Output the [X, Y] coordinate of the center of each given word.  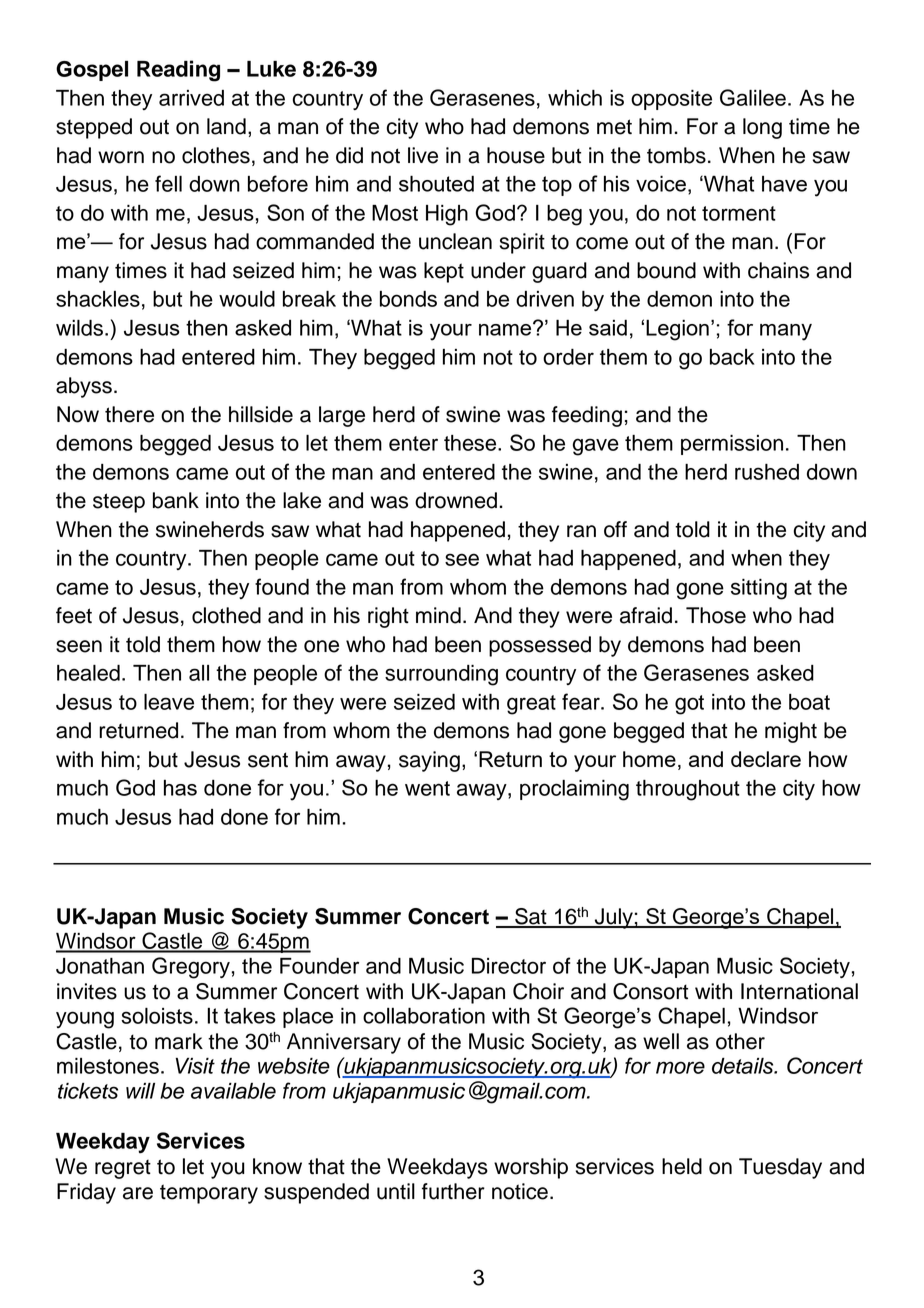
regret [123, 1169]
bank [176, 500]
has [180, 788]
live [423, 155]
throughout [688, 790]
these [471, 443]
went [427, 788]
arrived [191, 98]
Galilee [753, 97]
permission [732, 445]
